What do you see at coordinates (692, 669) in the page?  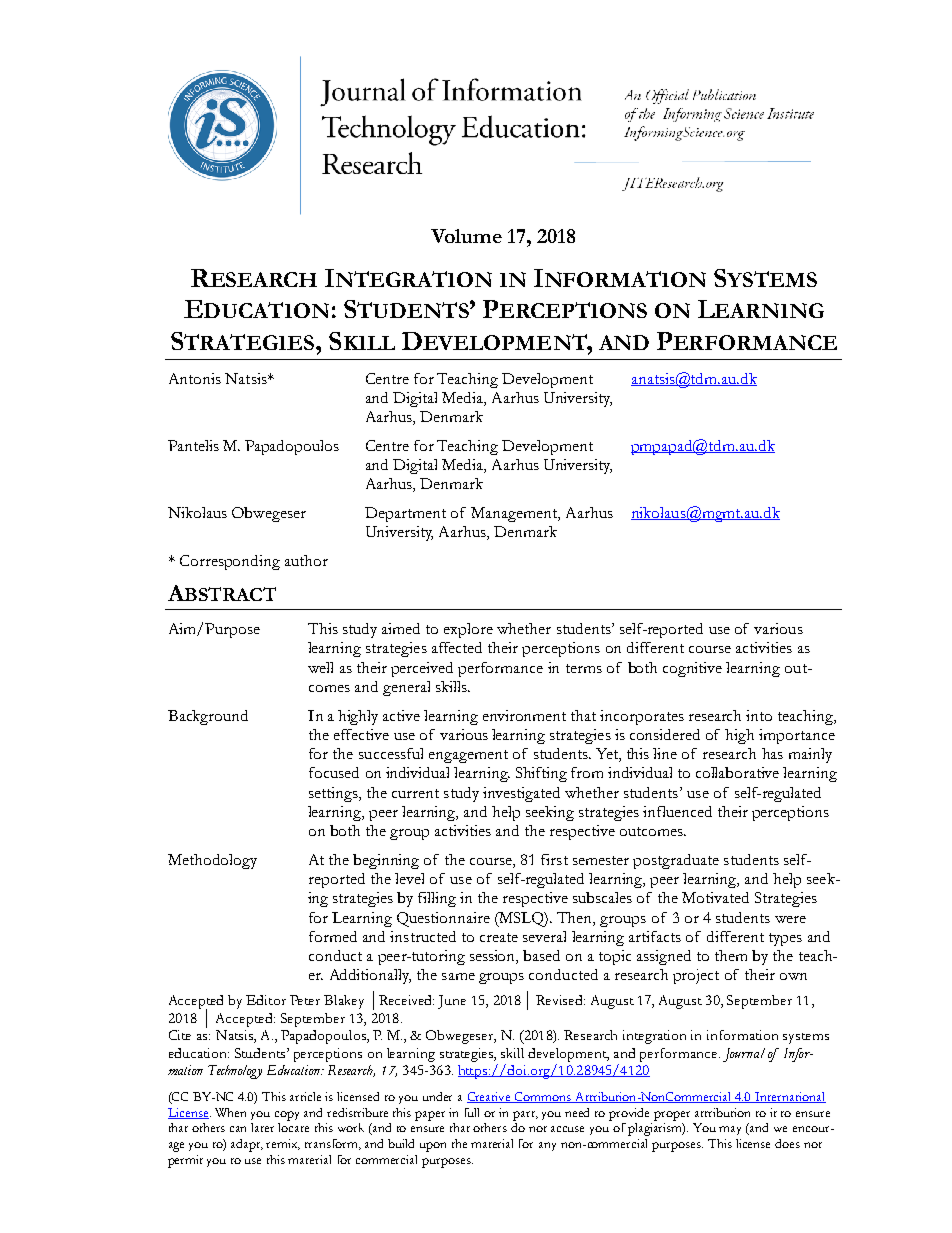 I see `cognitive` at bounding box center [692, 669].
